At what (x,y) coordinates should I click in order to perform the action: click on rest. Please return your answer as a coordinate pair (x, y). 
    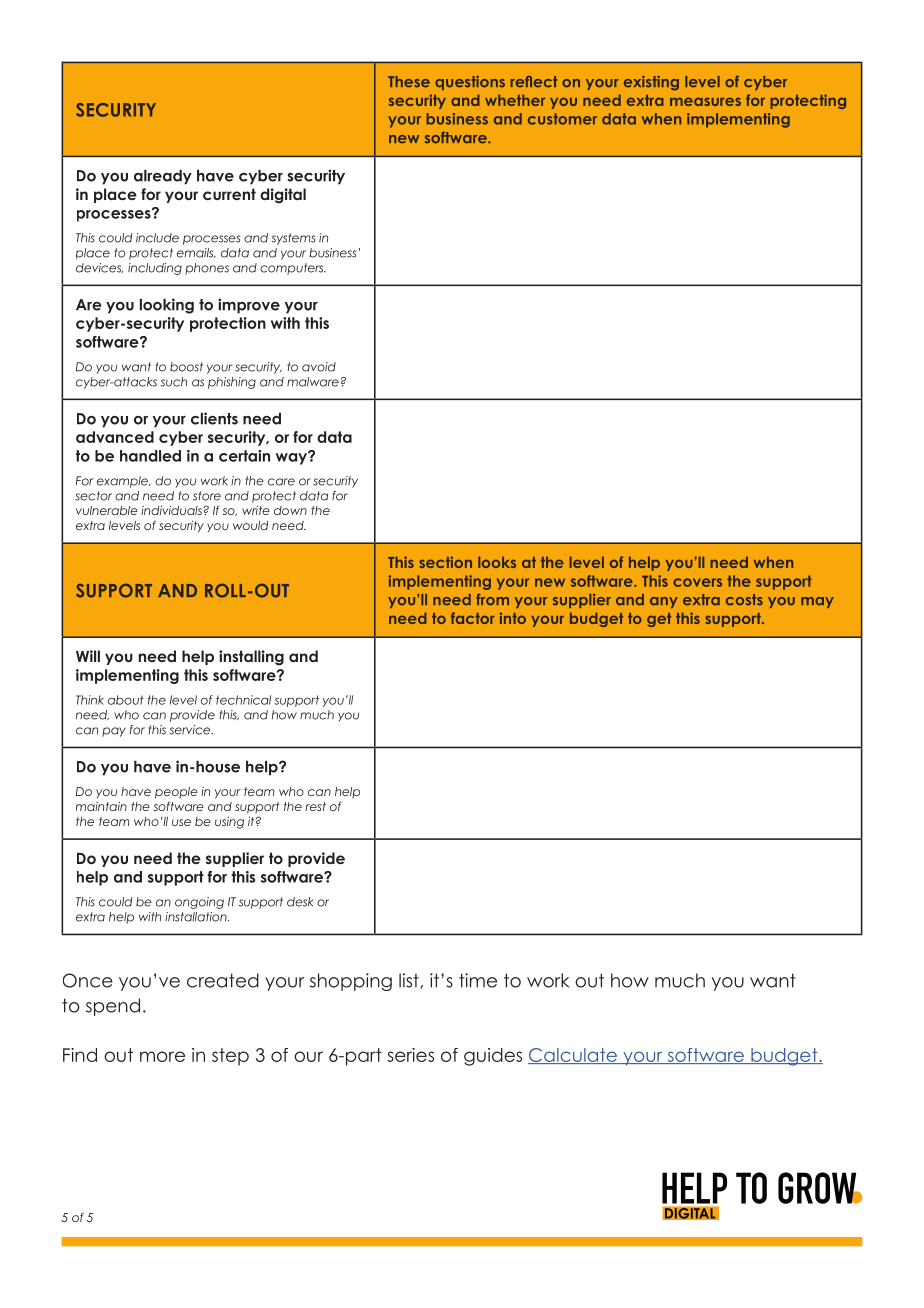
    Looking at the image, I should click on (315, 806).
